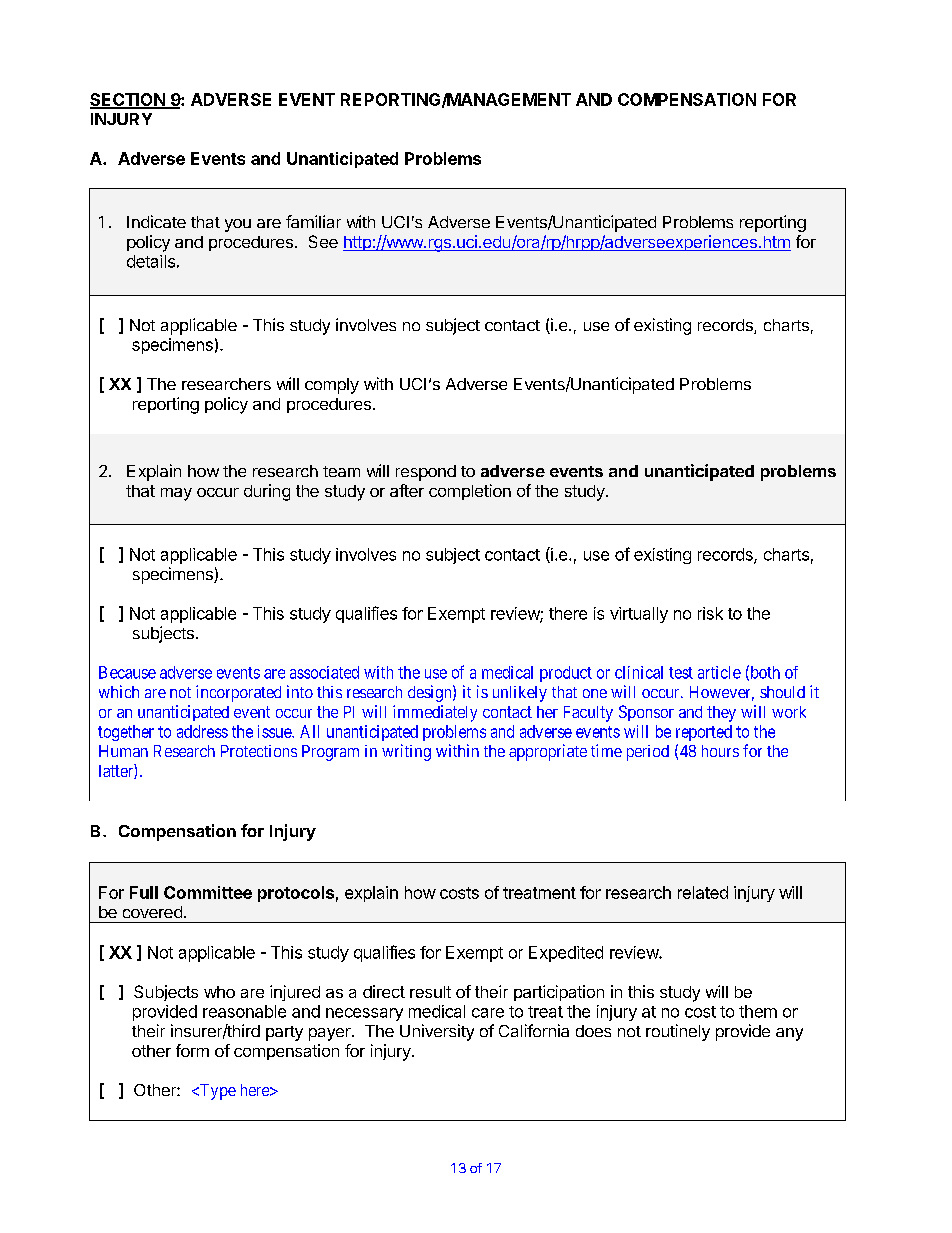 The height and width of the document is (1233, 952). I want to click on writing, so click(406, 752).
